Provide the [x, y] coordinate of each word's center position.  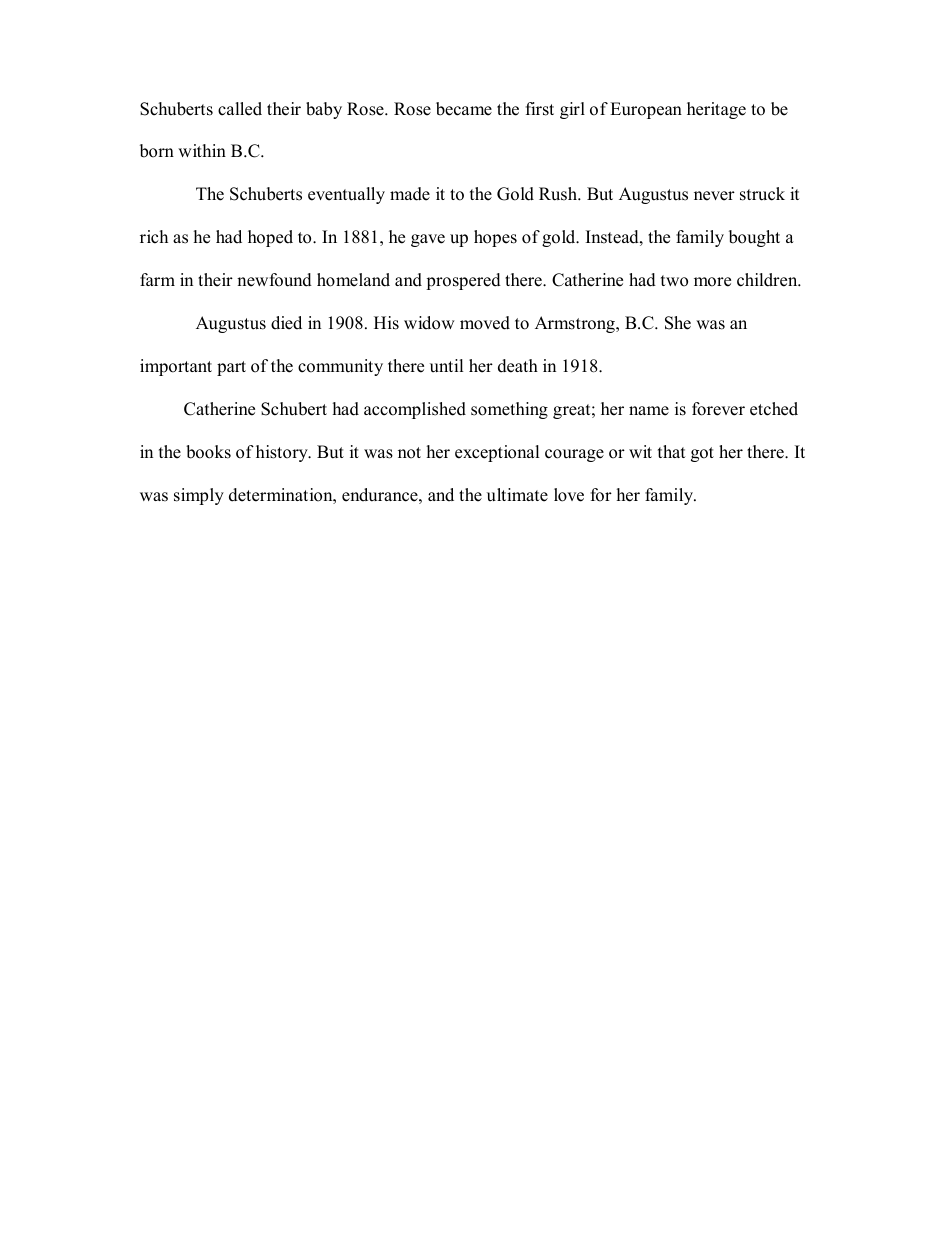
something [509, 410]
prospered [463, 281]
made [410, 194]
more [712, 282]
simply [199, 496]
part [231, 368]
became [464, 109]
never [714, 196]
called [240, 109]
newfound [274, 280]
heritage [716, 110]
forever [718, 409]
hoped [270, 238]
